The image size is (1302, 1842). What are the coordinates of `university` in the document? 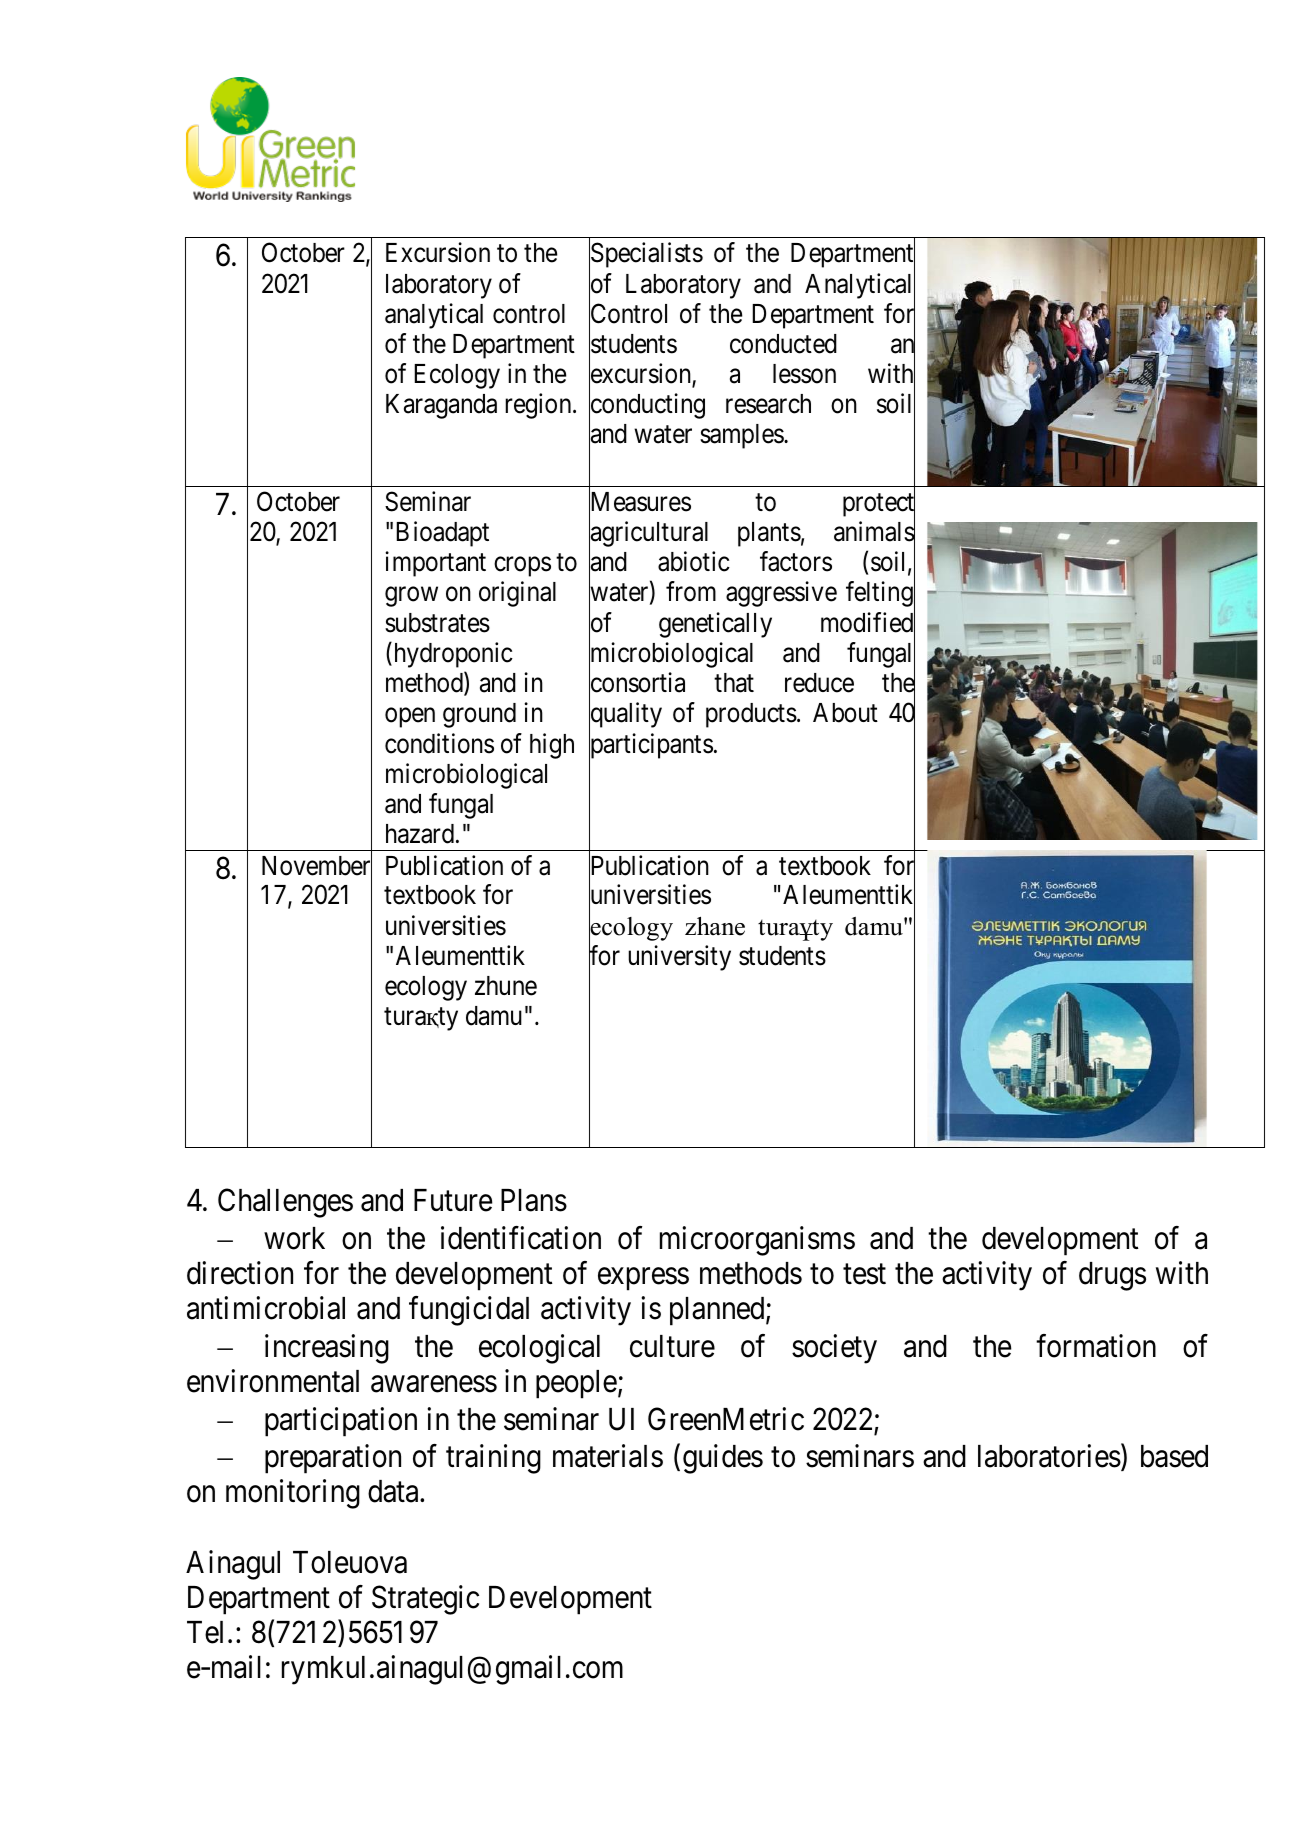 It's located at (679, 958).
